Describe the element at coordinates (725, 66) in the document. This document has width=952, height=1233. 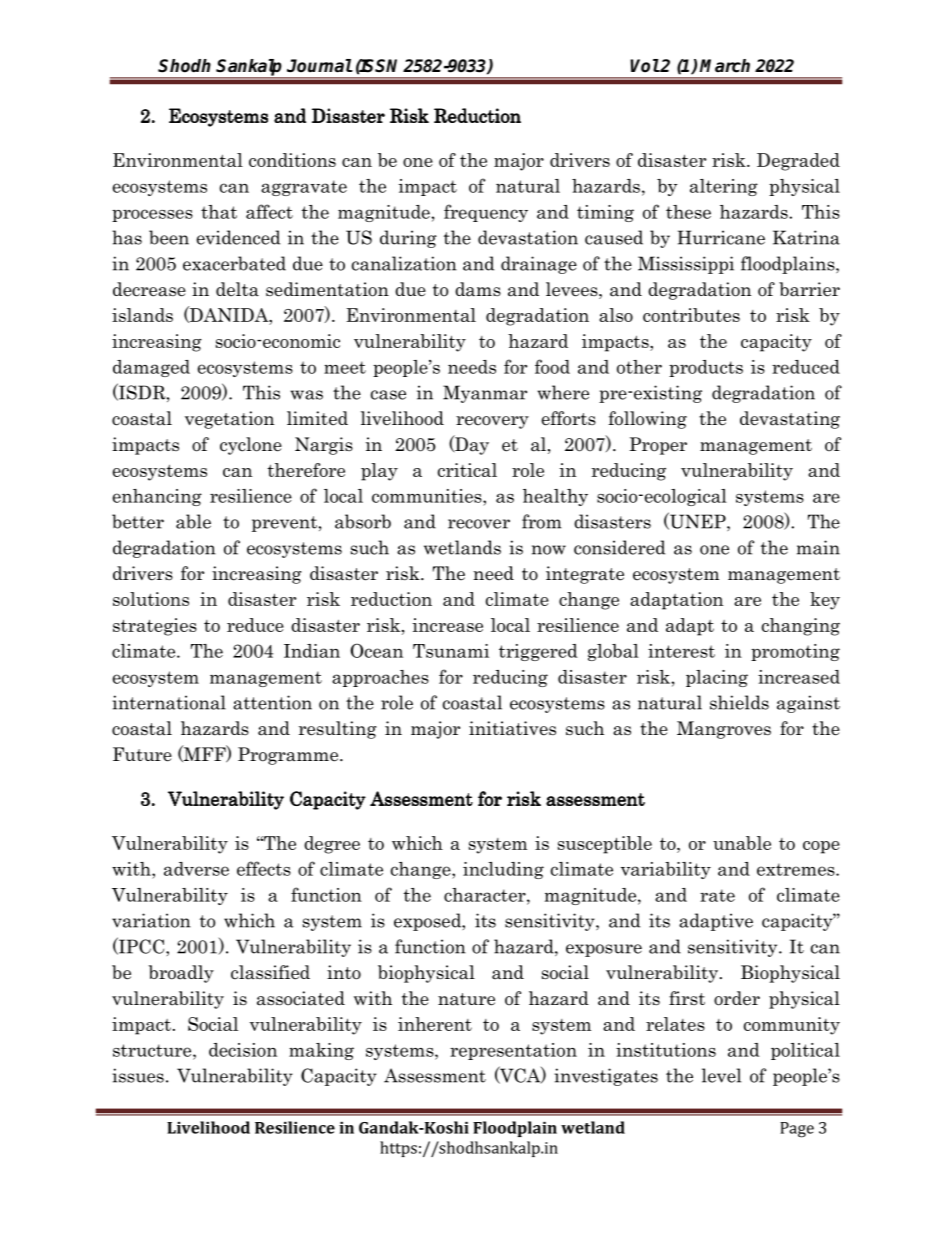
I see `March` at that location.
